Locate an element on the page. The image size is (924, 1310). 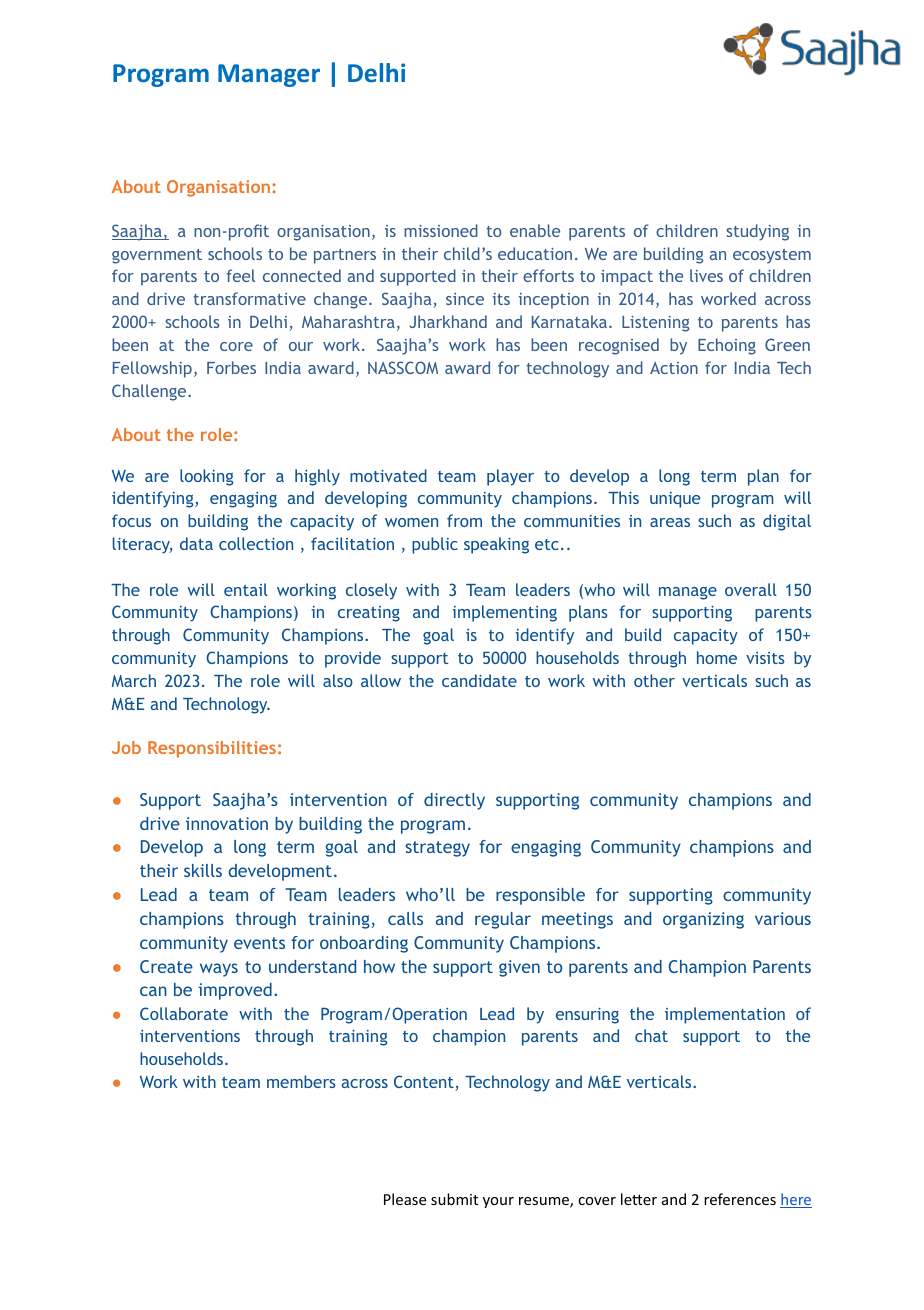
members is located at coordinates (301, 1081).
